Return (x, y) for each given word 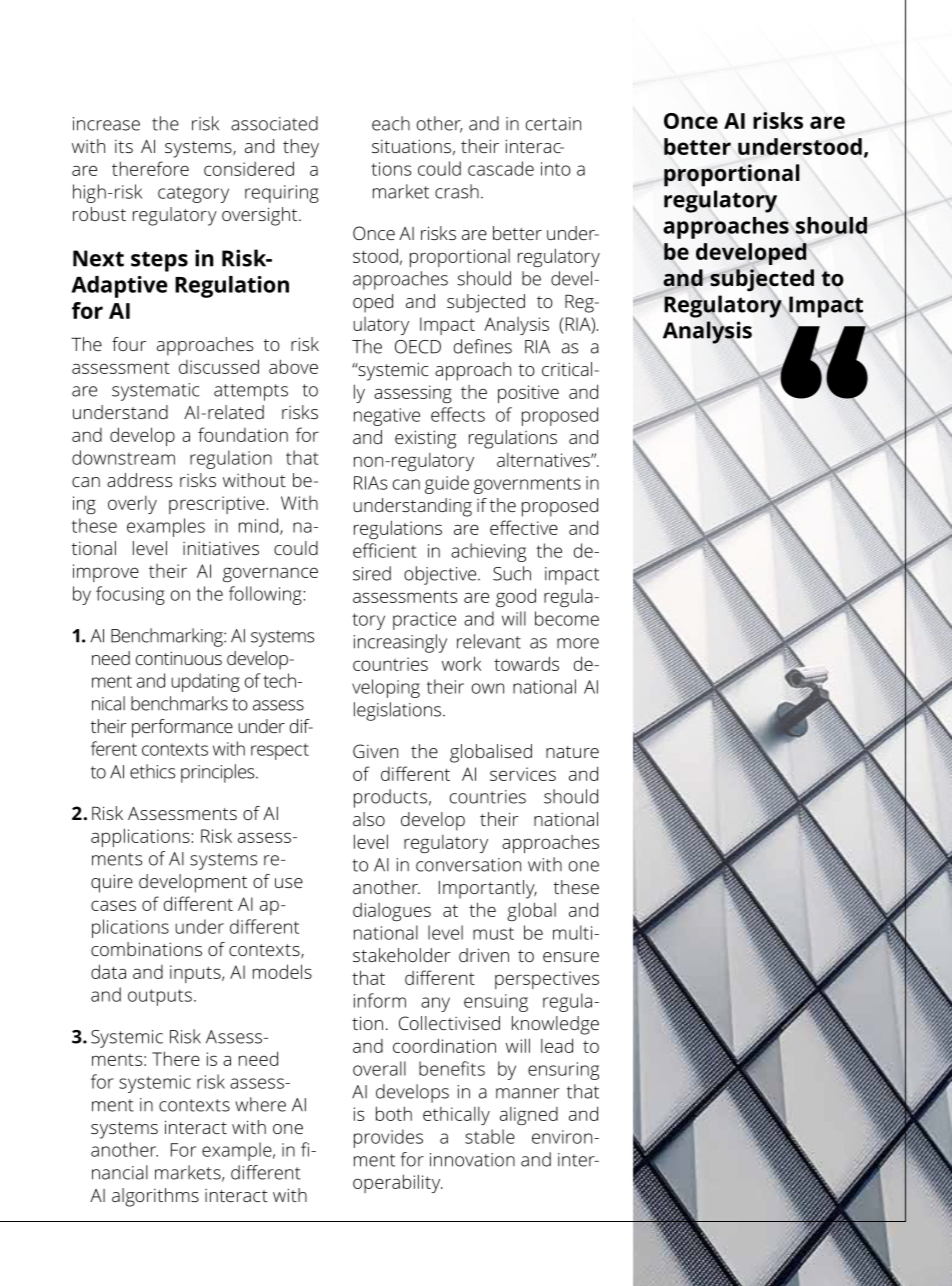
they (301, 148)
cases (113, 905)
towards (526, 663)
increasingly (400, 643)
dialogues (392, 912)
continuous (179, 658)
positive (528, 394)
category (193, 194)
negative (387, 417)
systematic (156, 392)
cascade (501, 168)
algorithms (155, 1197)
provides (388, 1138)
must (493, 933)
